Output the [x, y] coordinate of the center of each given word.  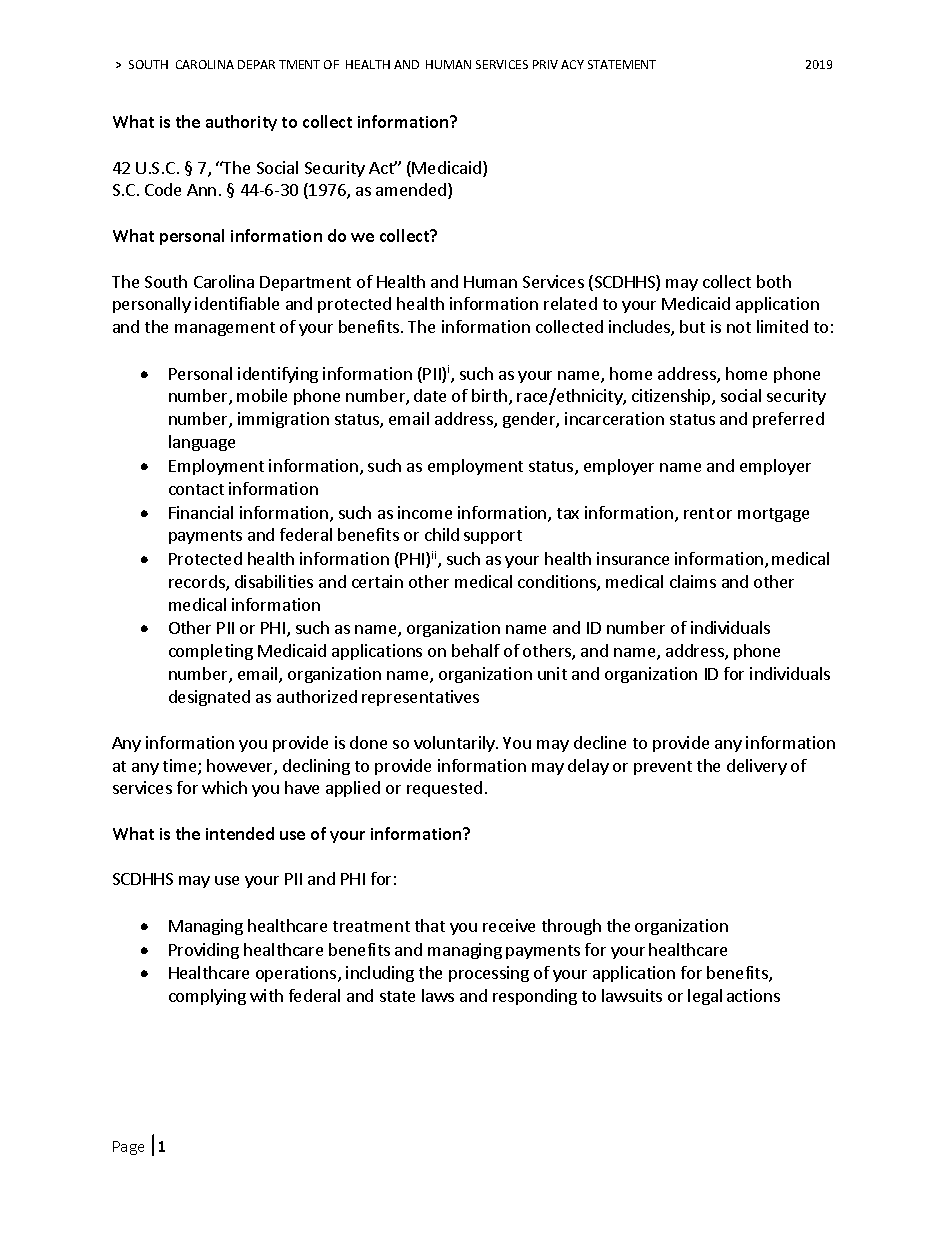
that [430, 925]
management [225, 329]
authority [241, 123]
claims [693, 581]
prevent [663, 768]
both [774, 281]
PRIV [545, 64]
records [198, 583]
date [430, 395]
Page [128, 1148]
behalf [476, 650]
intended [240, 833]
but [692, 326]
